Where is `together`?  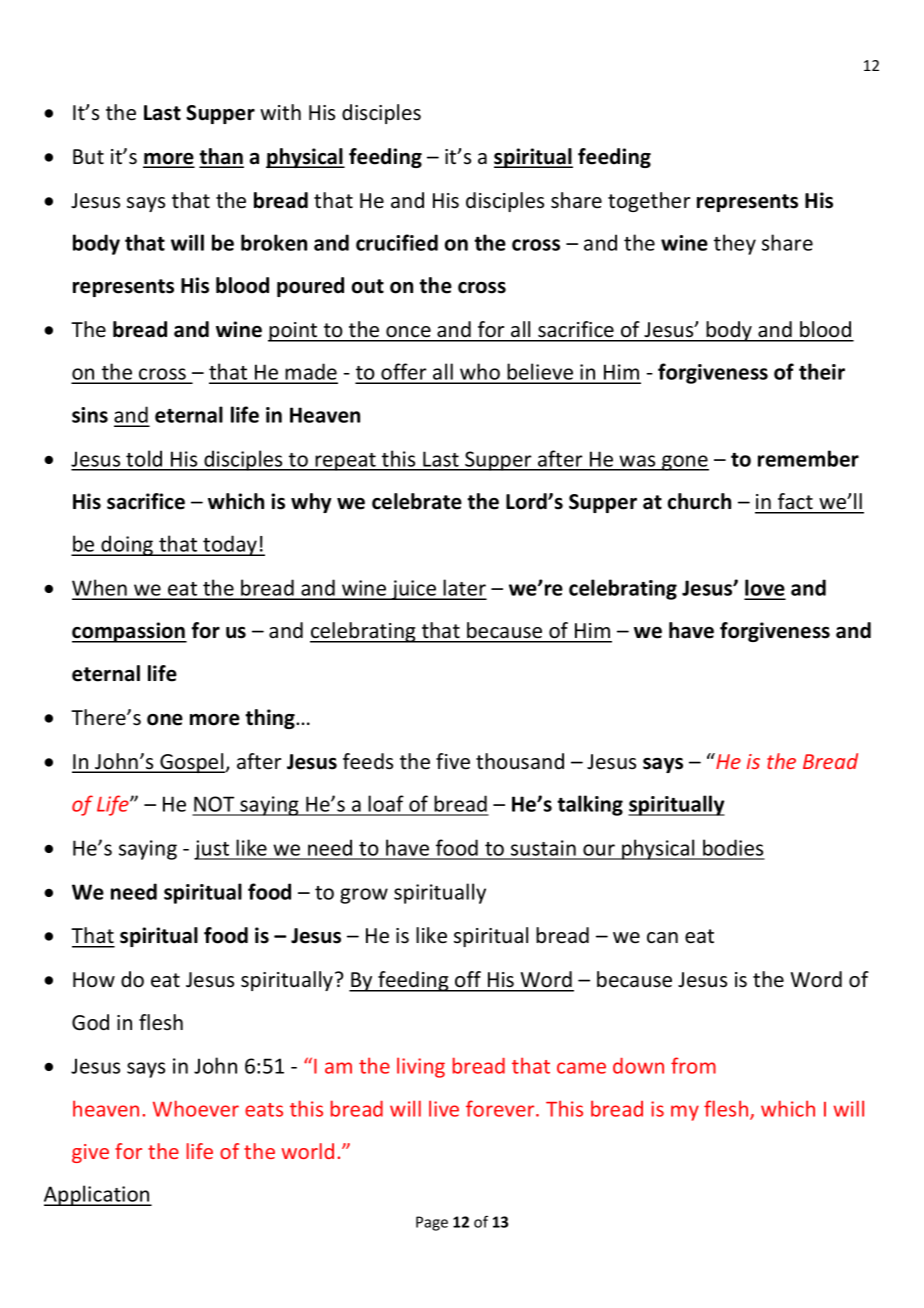 together is located at coordinates (649, 202).
